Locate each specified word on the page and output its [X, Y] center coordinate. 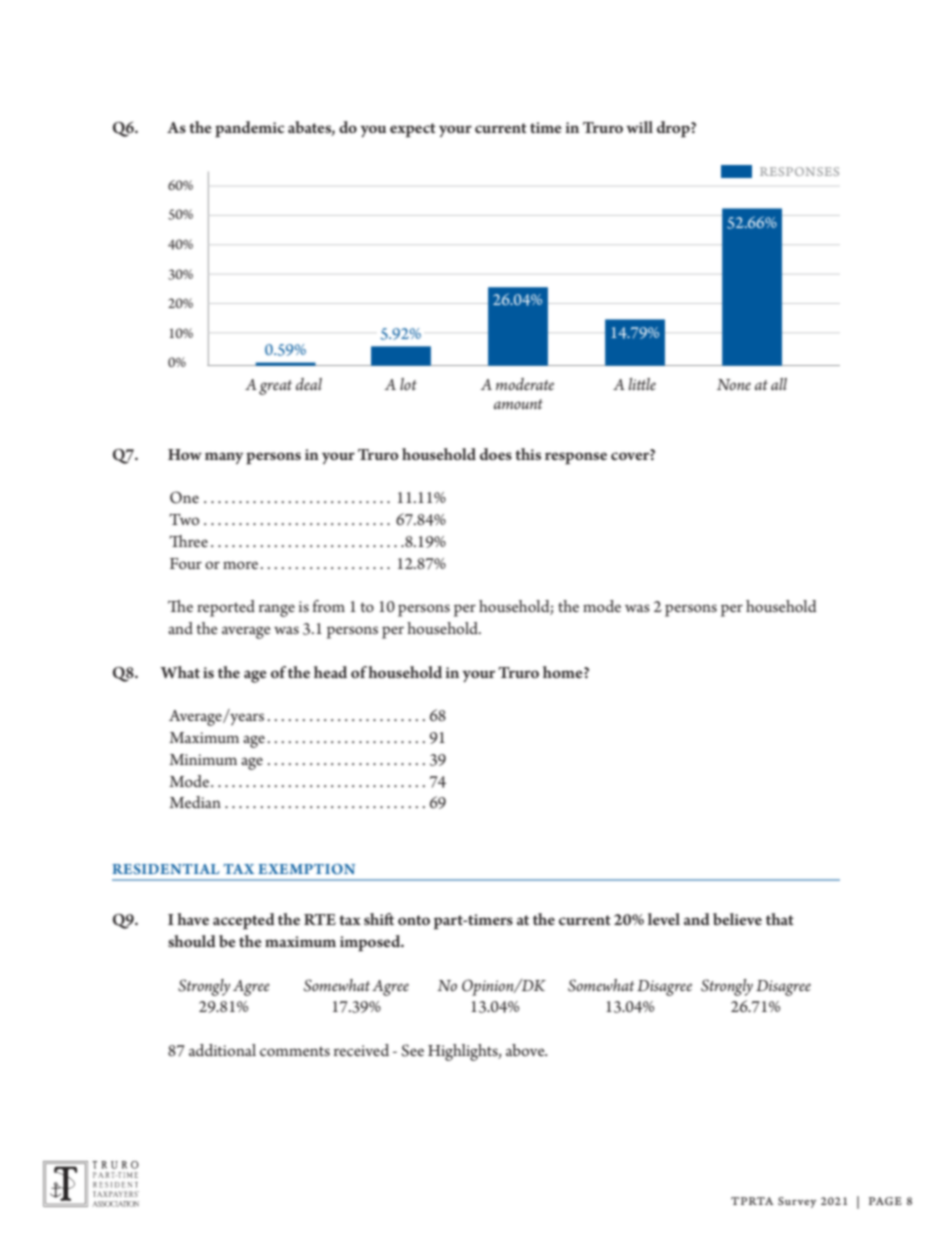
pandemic [250, 129]
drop [674, 129]
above [526, 1050]
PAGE [885, 1201]
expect [413, 130]
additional [222, 1050]
